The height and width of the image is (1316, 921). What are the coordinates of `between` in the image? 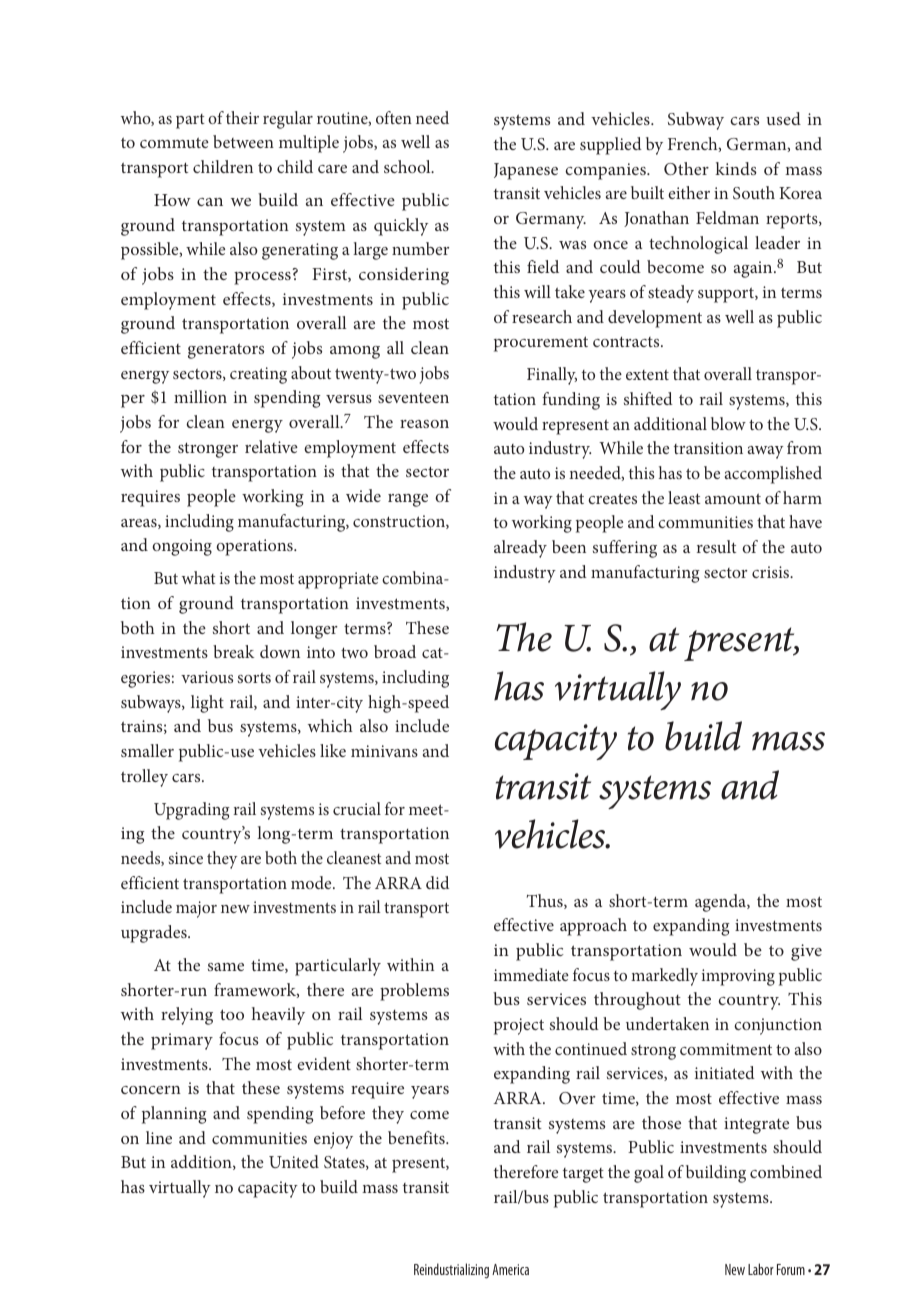 It's located at (243, 141).
